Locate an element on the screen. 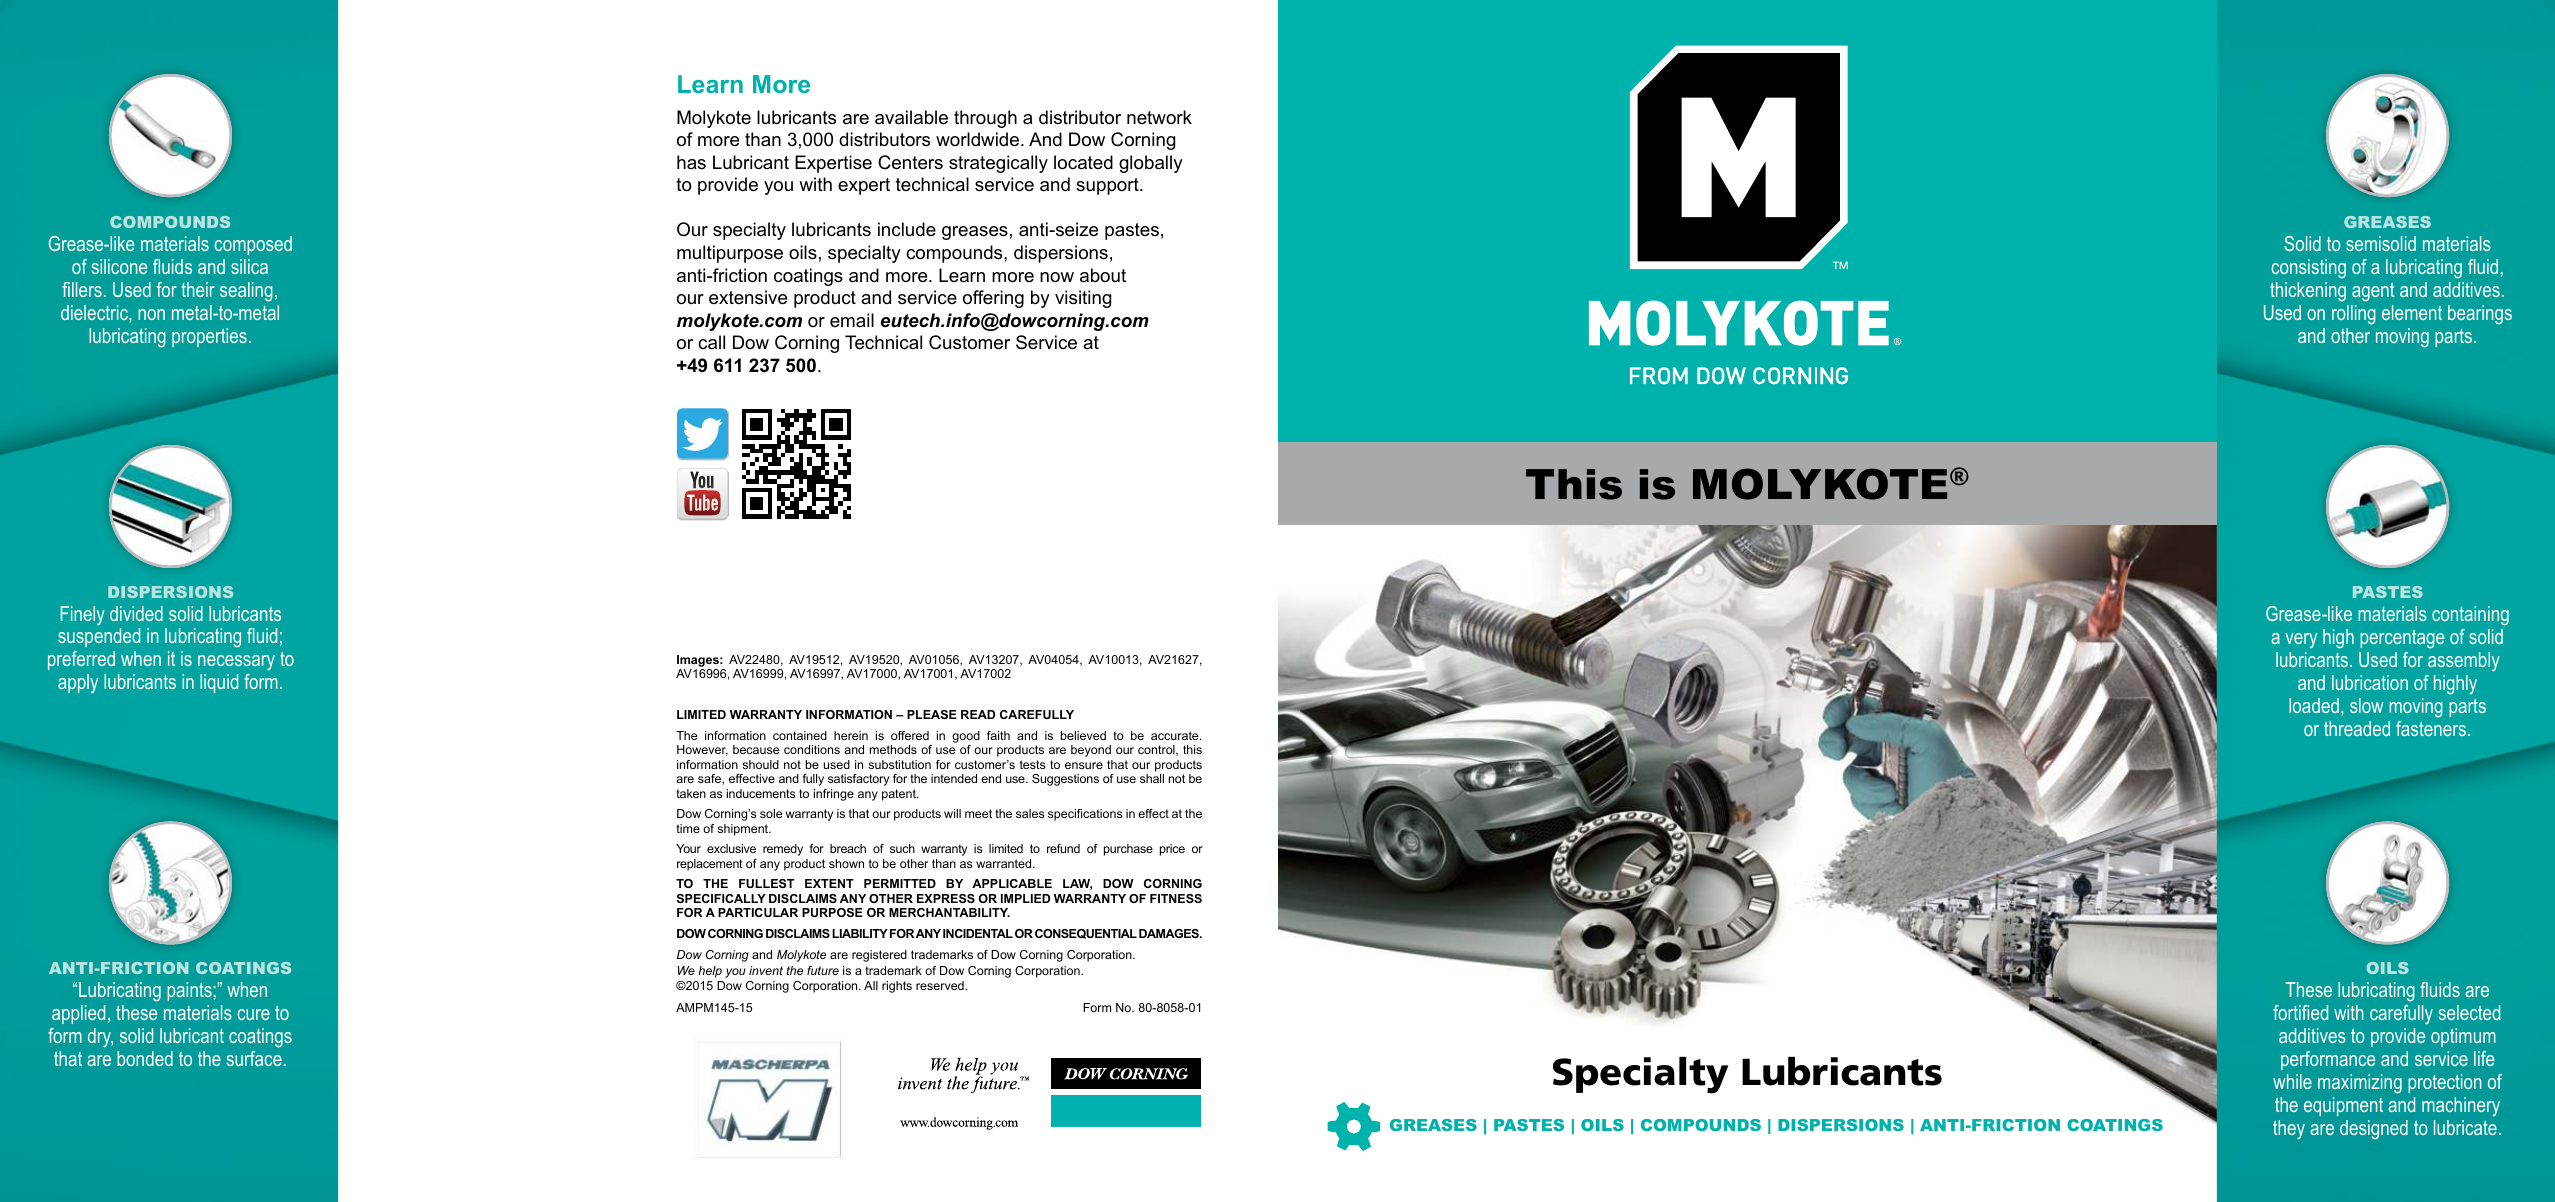  price is located at coordinates (1172, 850).
